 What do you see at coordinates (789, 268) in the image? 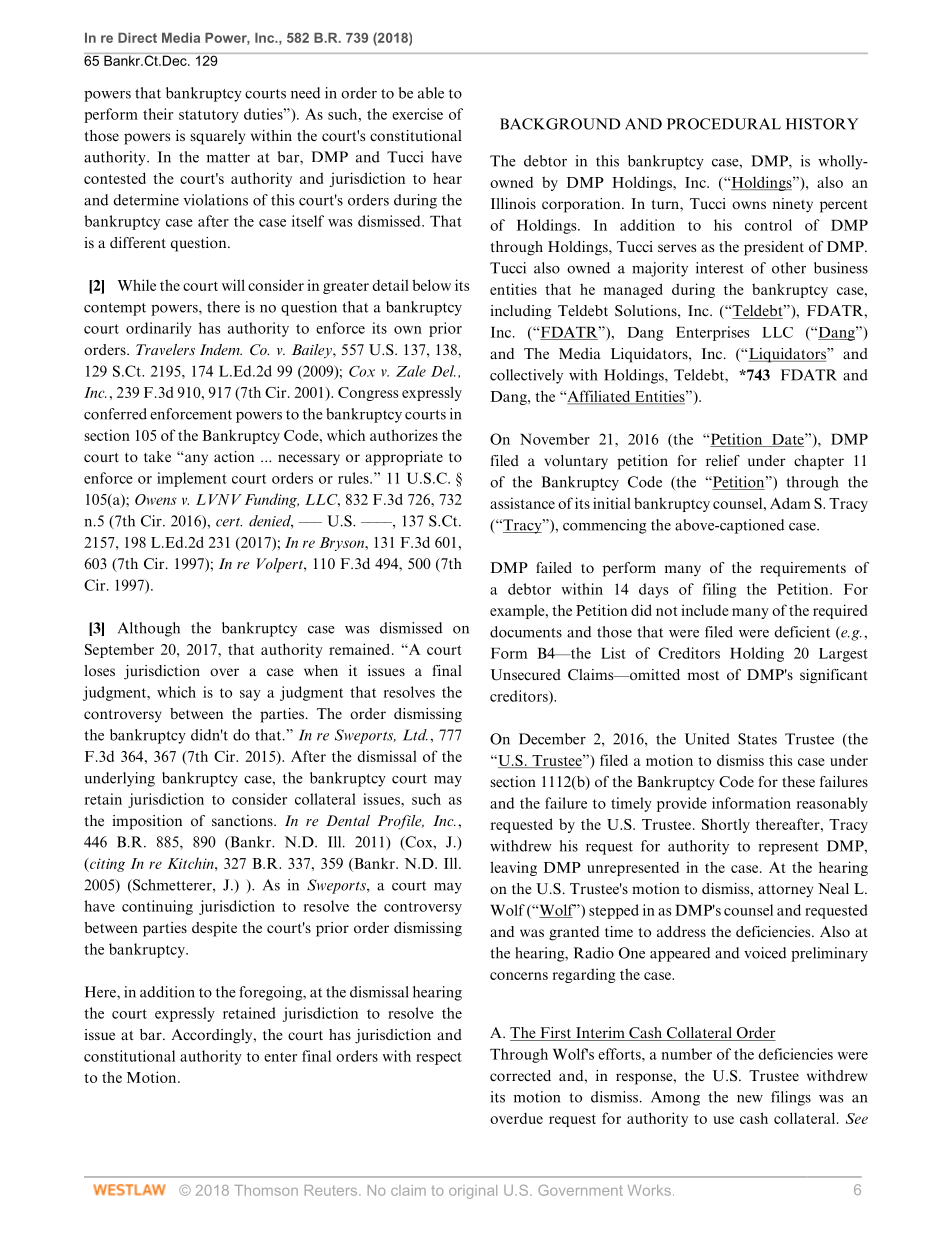
I see `other` at bounding box center [789, 268].
